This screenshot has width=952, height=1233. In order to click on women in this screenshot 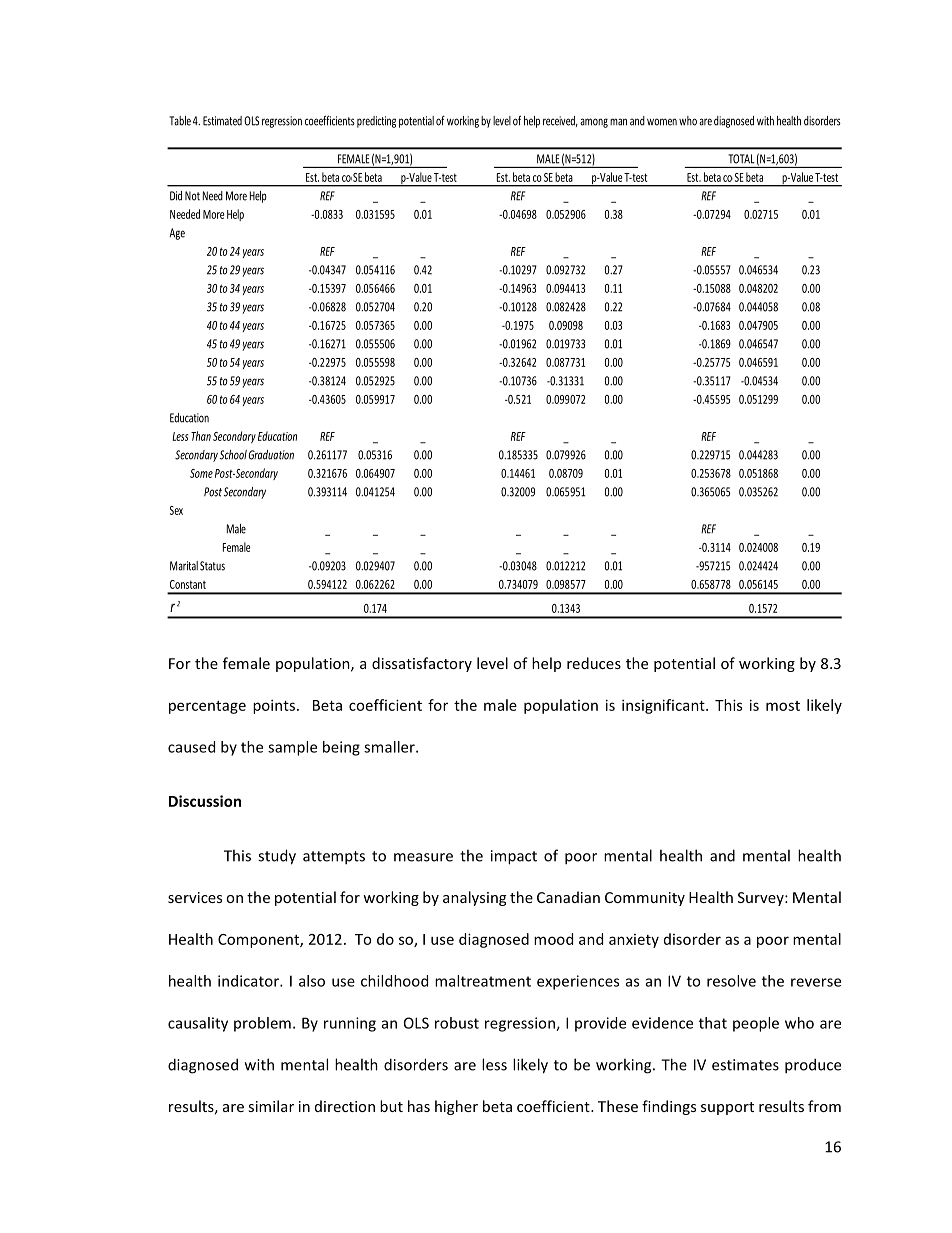, I will do `click(662, 122)`.
